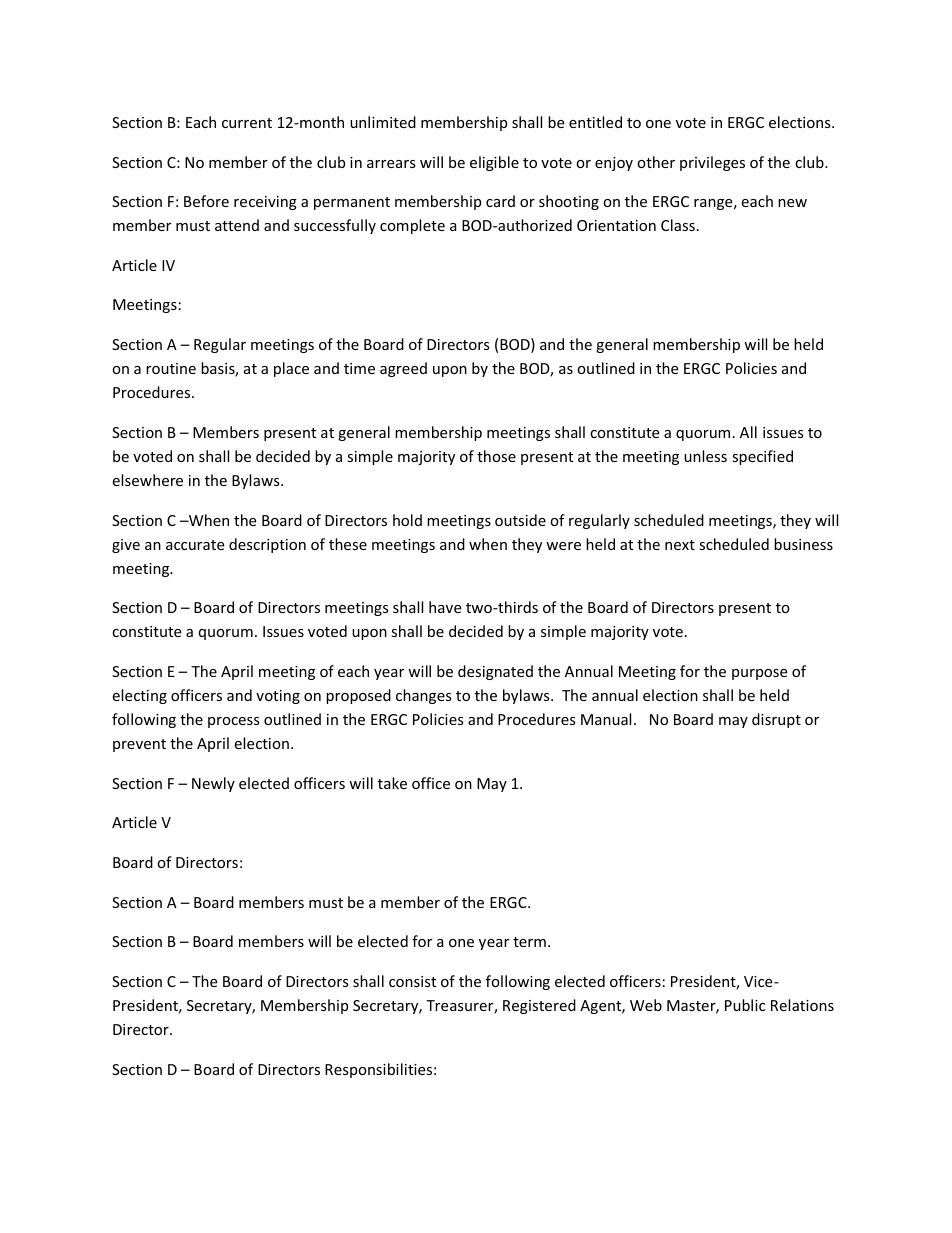 This page has height=1233, width=952. What do you see at coordinates (496, 456) in the page?
I see `those` at bounding box center [496, 456].
